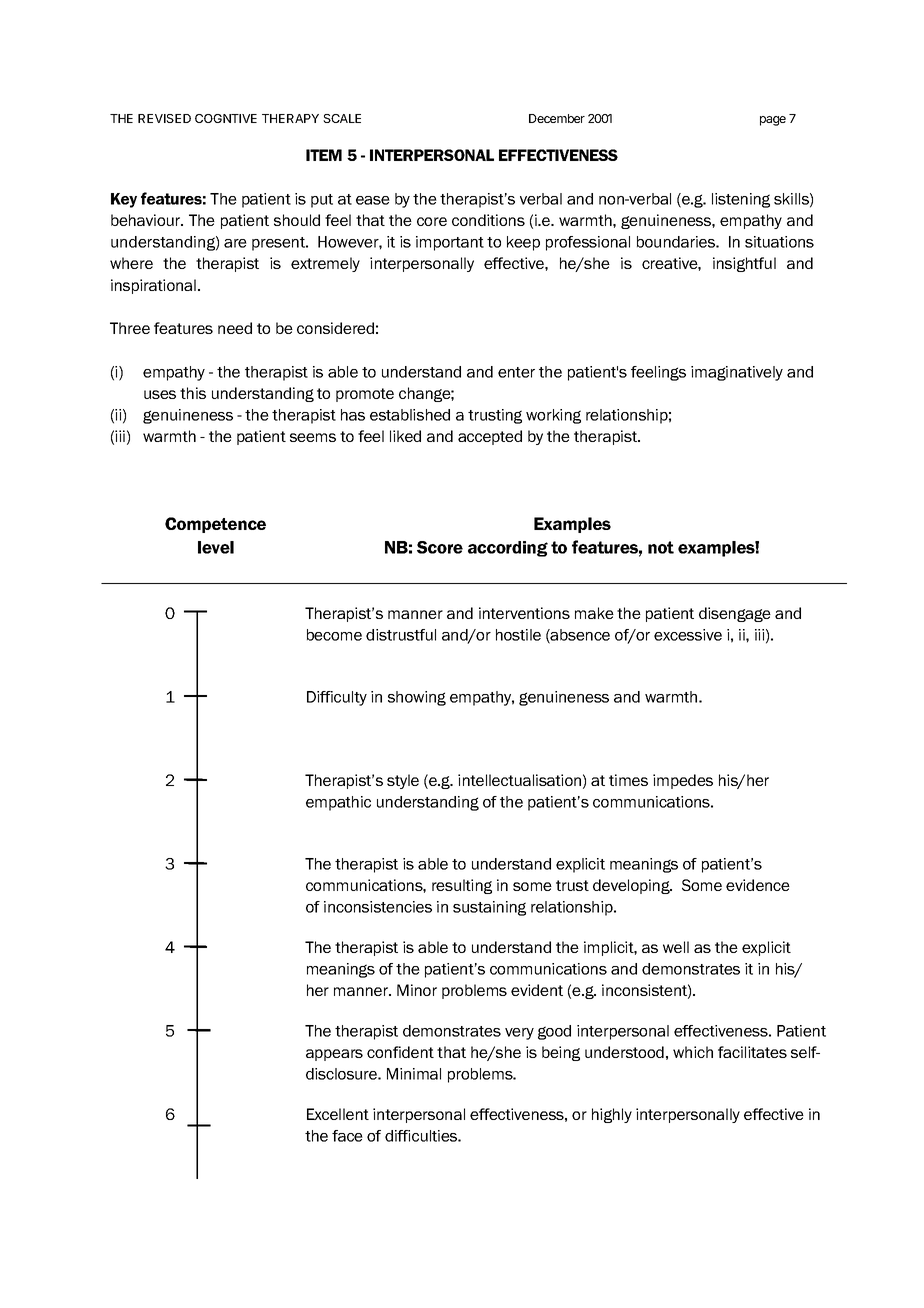 This screenshot has height=1308, width=924. What do you see at coordinates (688, 635) in the screenshot?
I see `excessive` at bounding box center [688, 635].
